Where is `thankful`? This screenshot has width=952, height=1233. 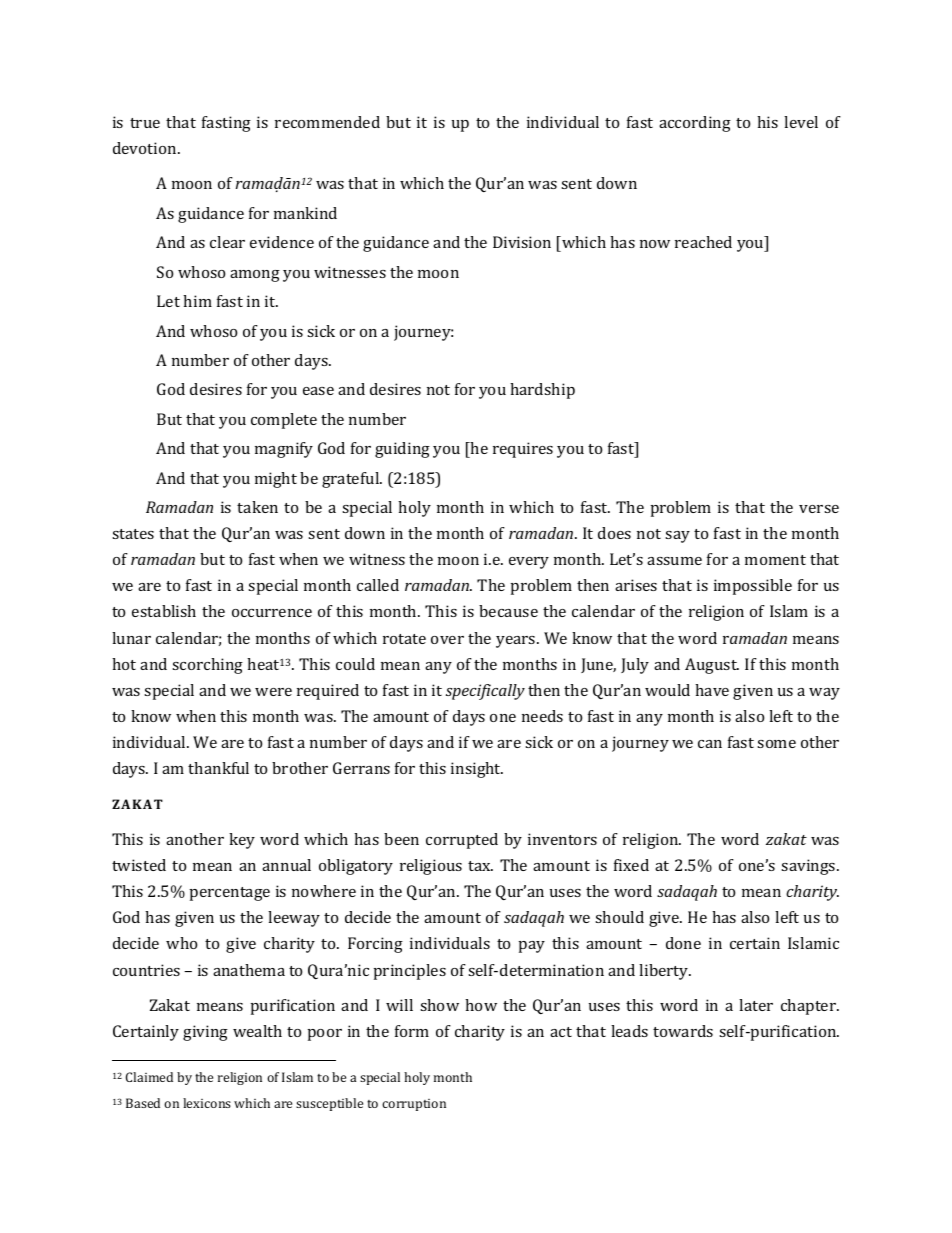
thankful is located at coordinates (218, 768).
